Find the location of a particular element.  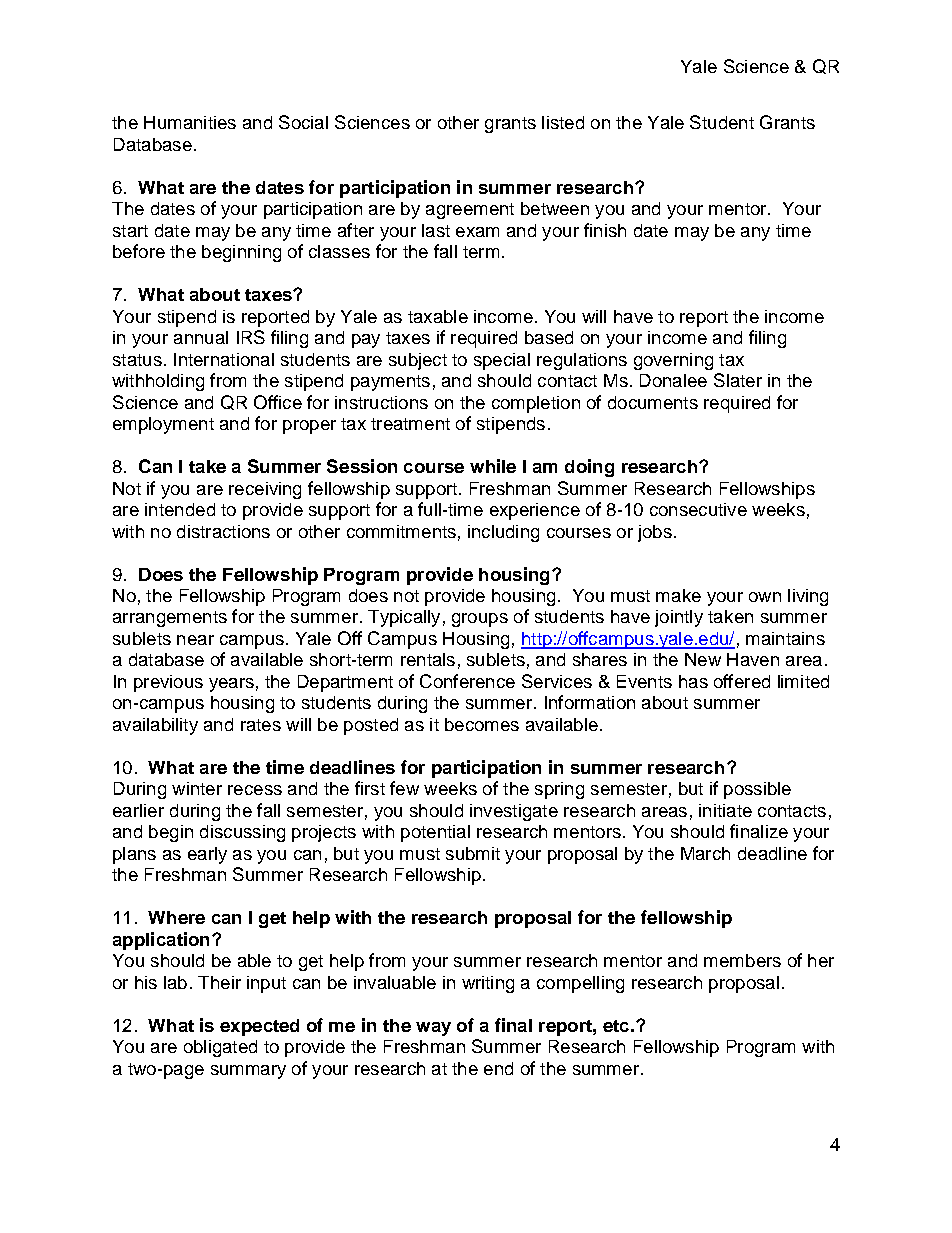

agreement is located at coordinates (470, 211).
